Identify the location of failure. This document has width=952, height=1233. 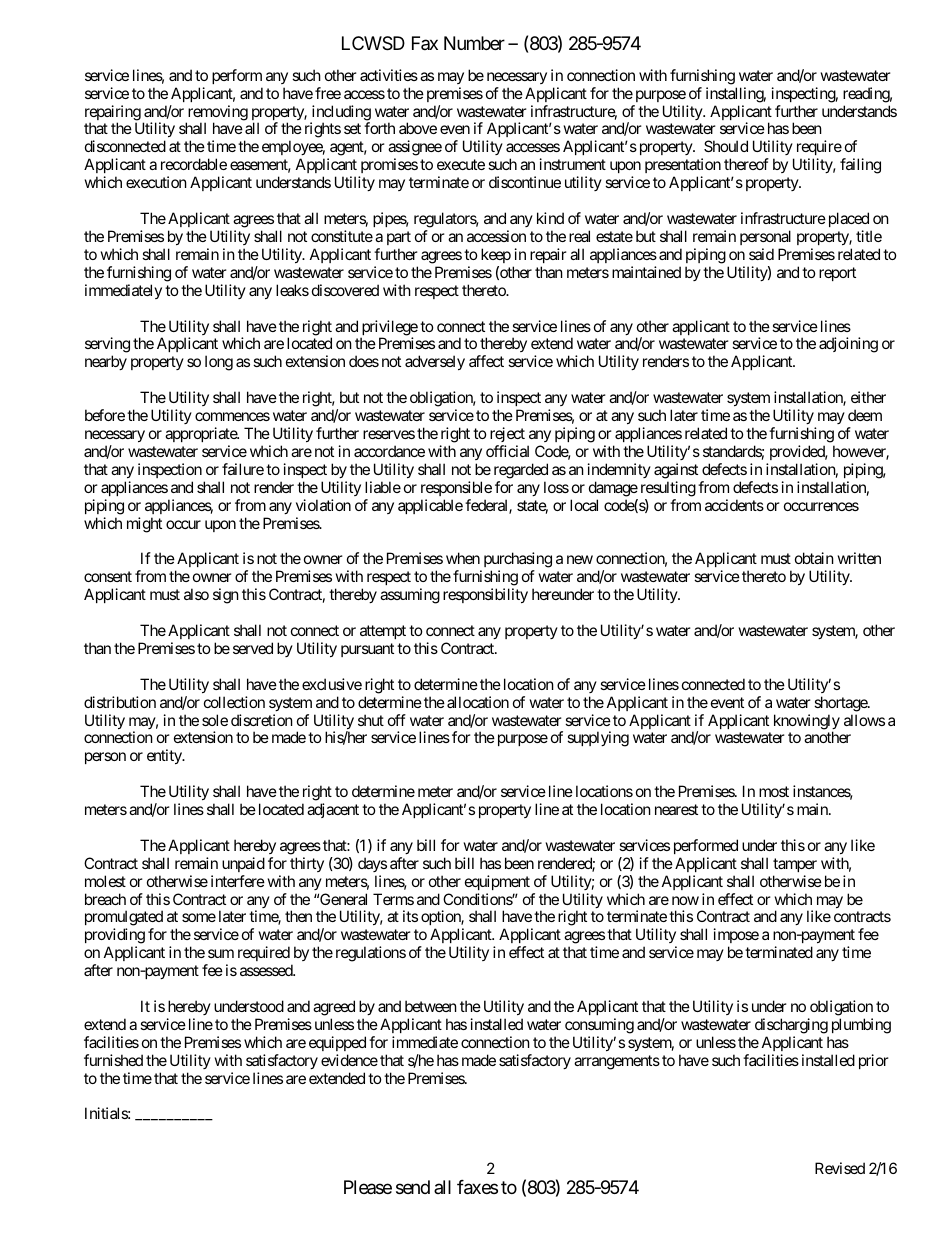
(243, 469).
